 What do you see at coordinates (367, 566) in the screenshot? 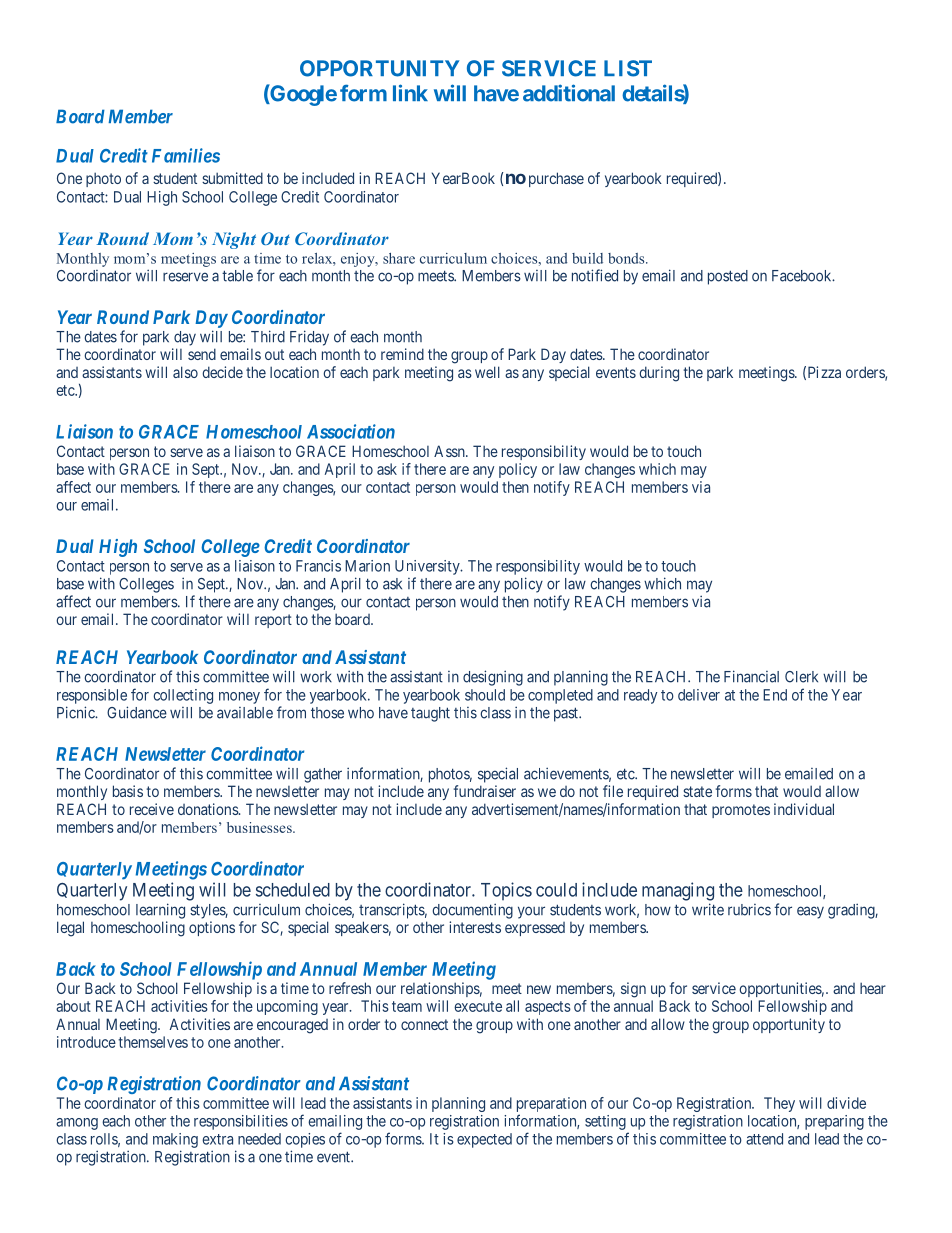
I see `Marion` at bounding box center [367, 566].
